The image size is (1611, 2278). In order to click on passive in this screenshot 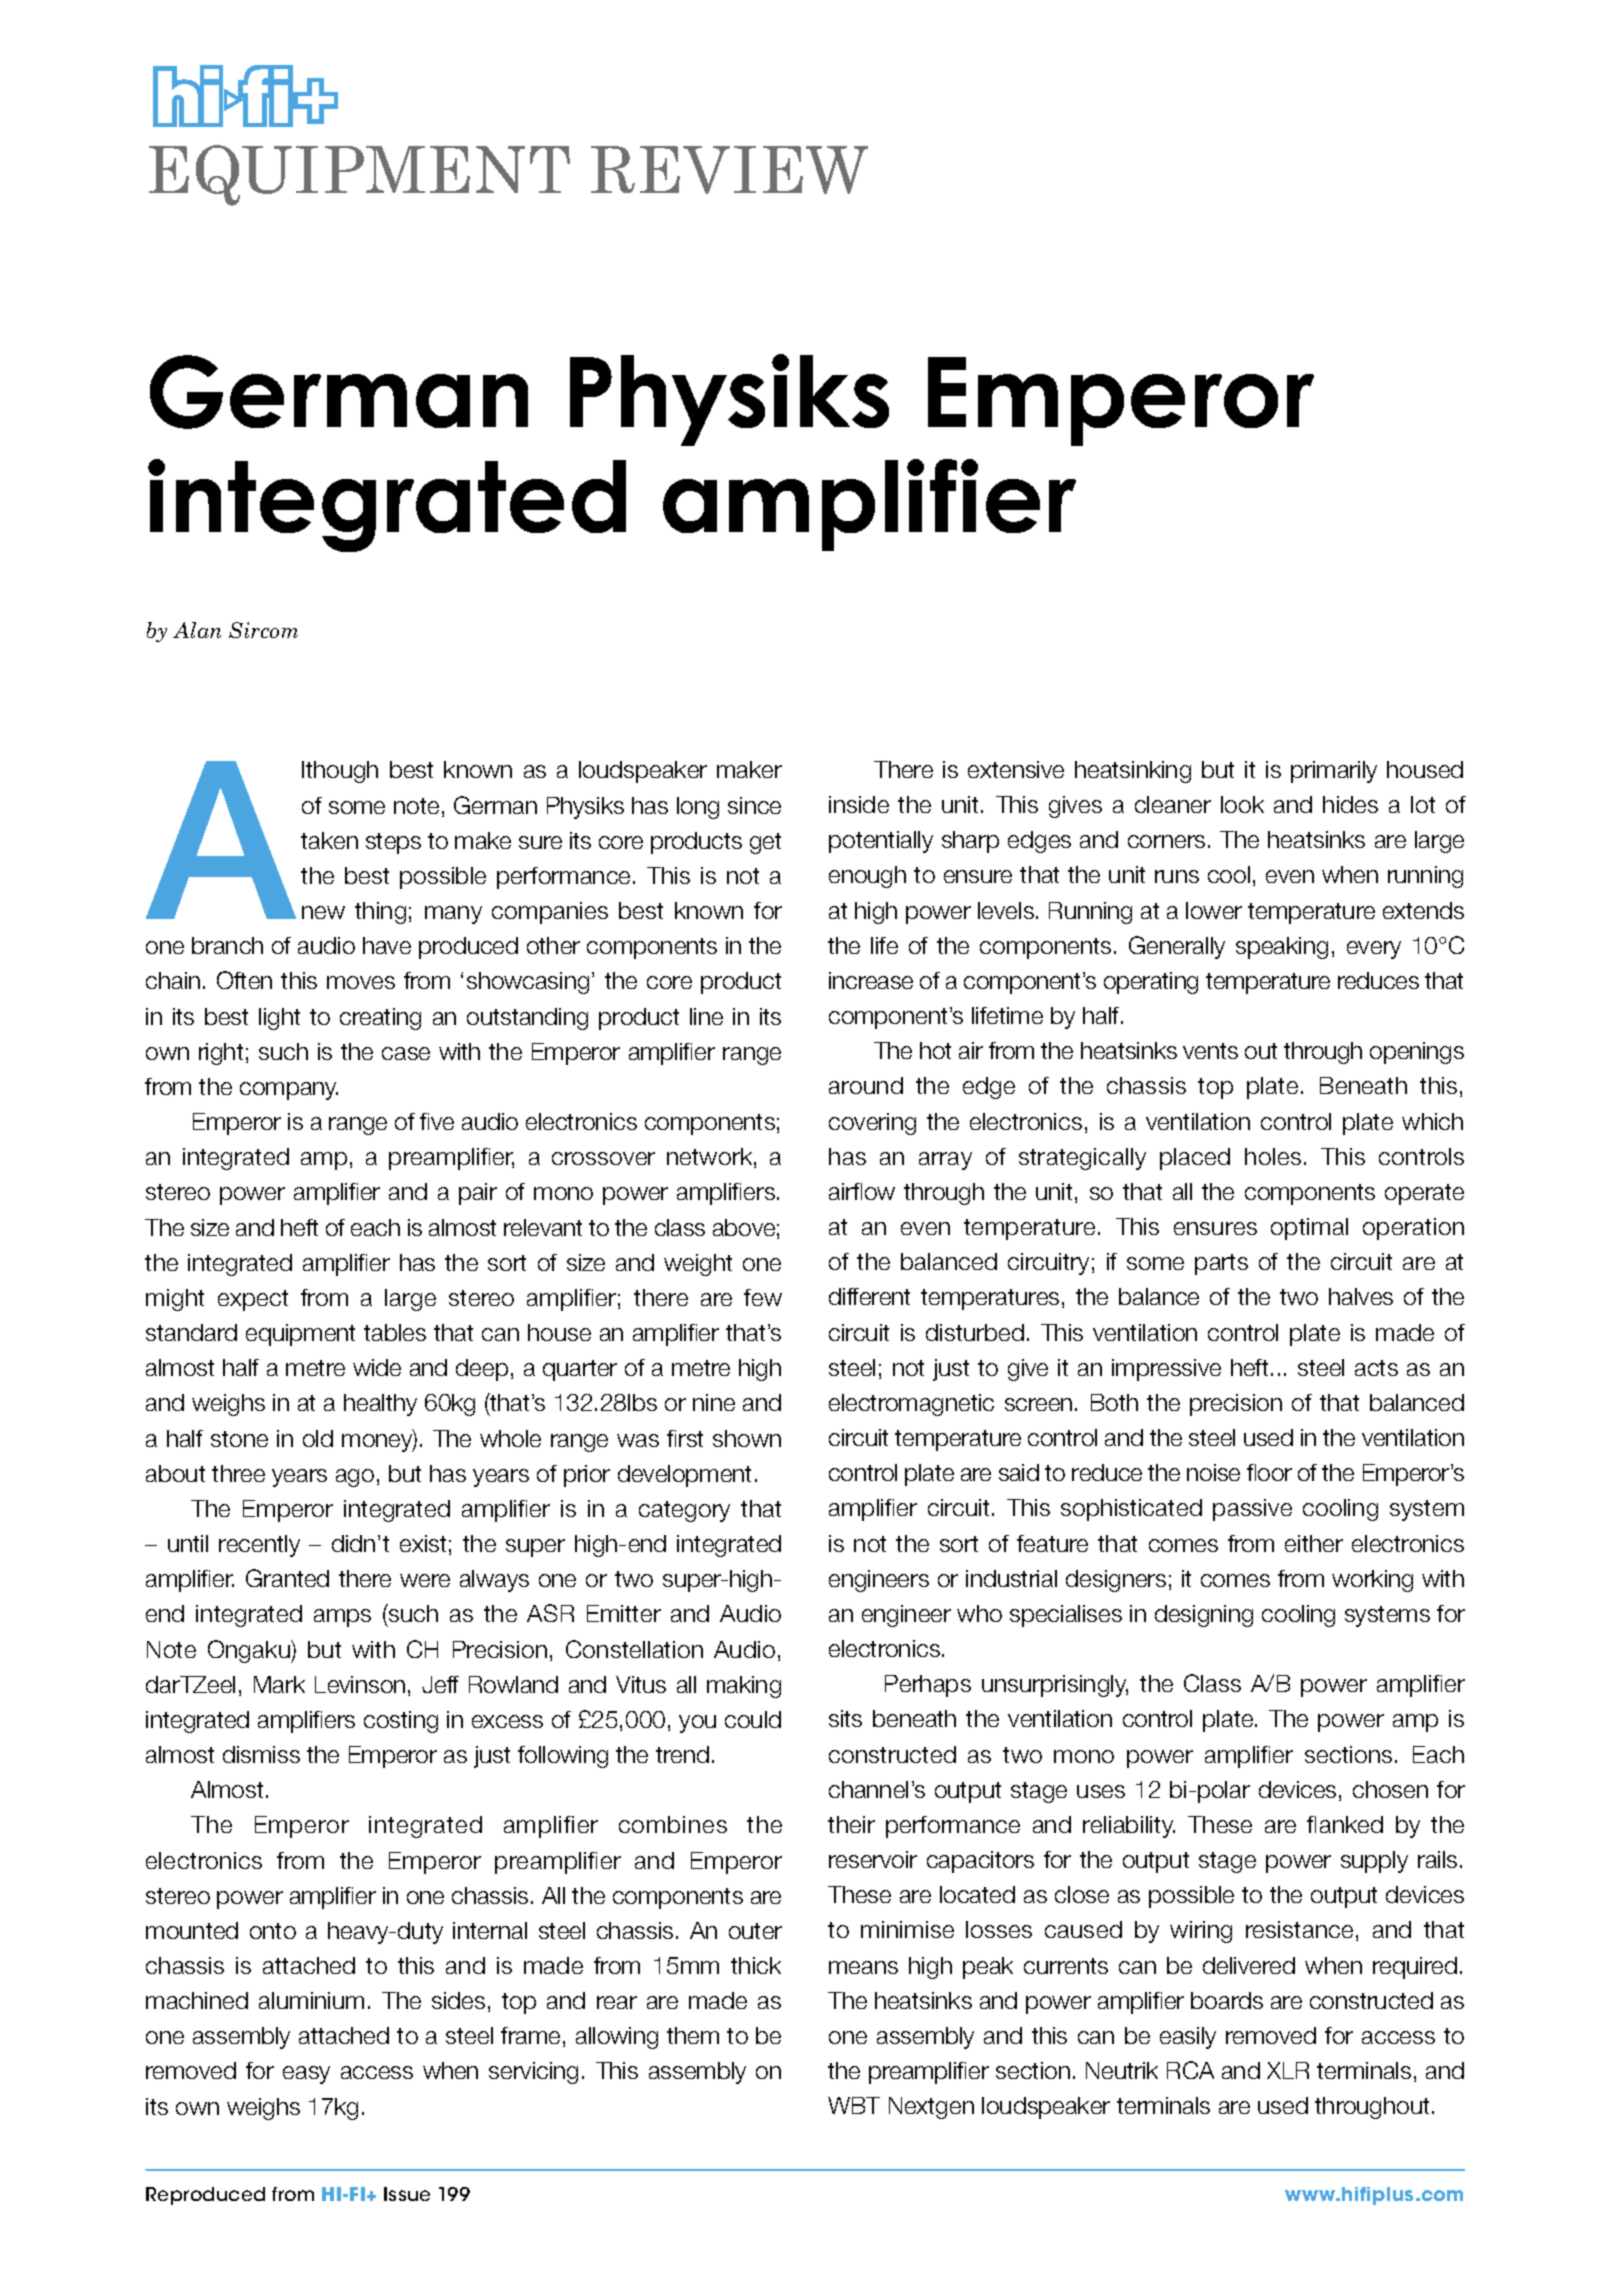, I will do `click(1252, 1510)`.
